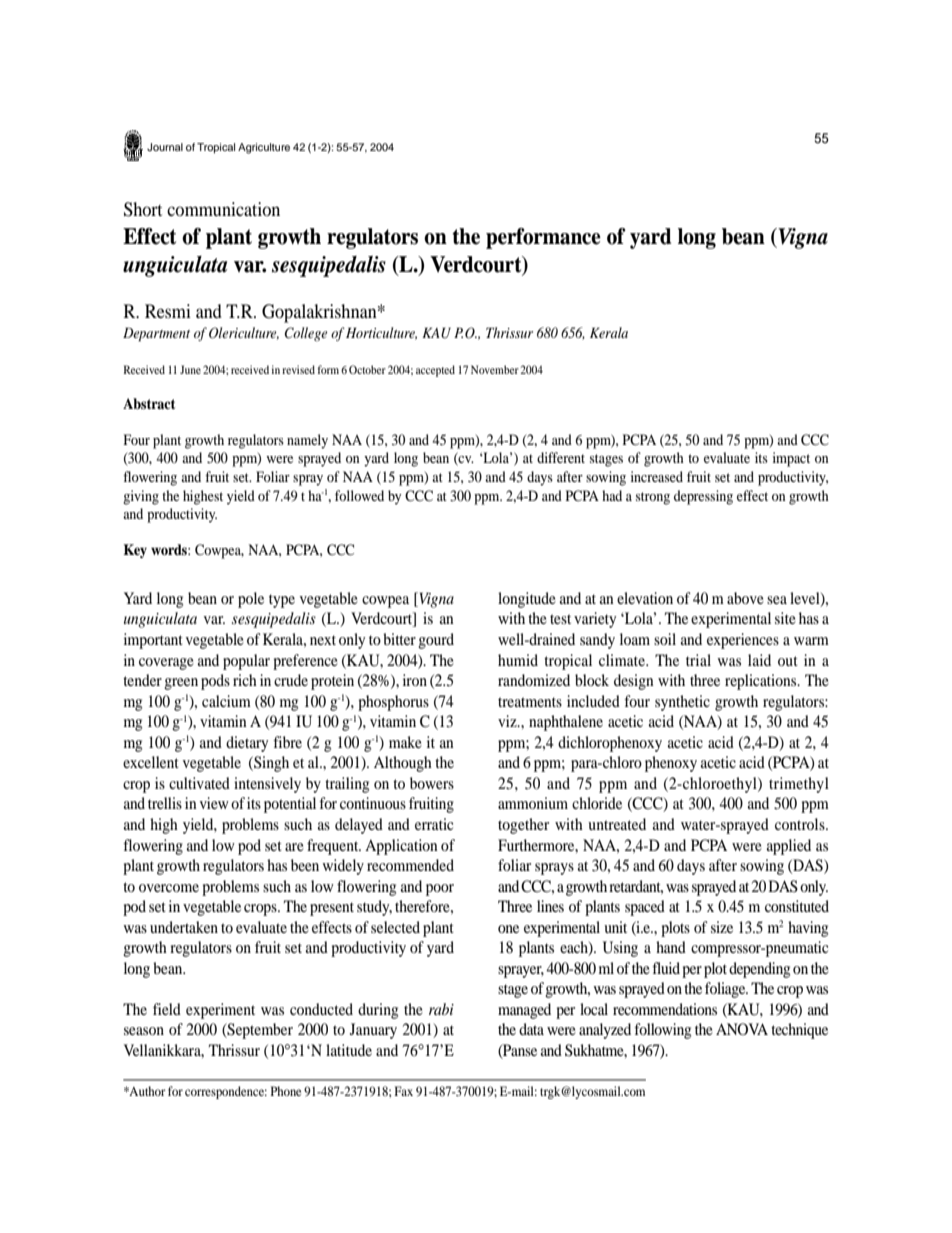 The width and height of the document is (952, 1233). What do you see at coordinates (251, 600) in the document?
I see `pole` at bounding box center [251, 600].
